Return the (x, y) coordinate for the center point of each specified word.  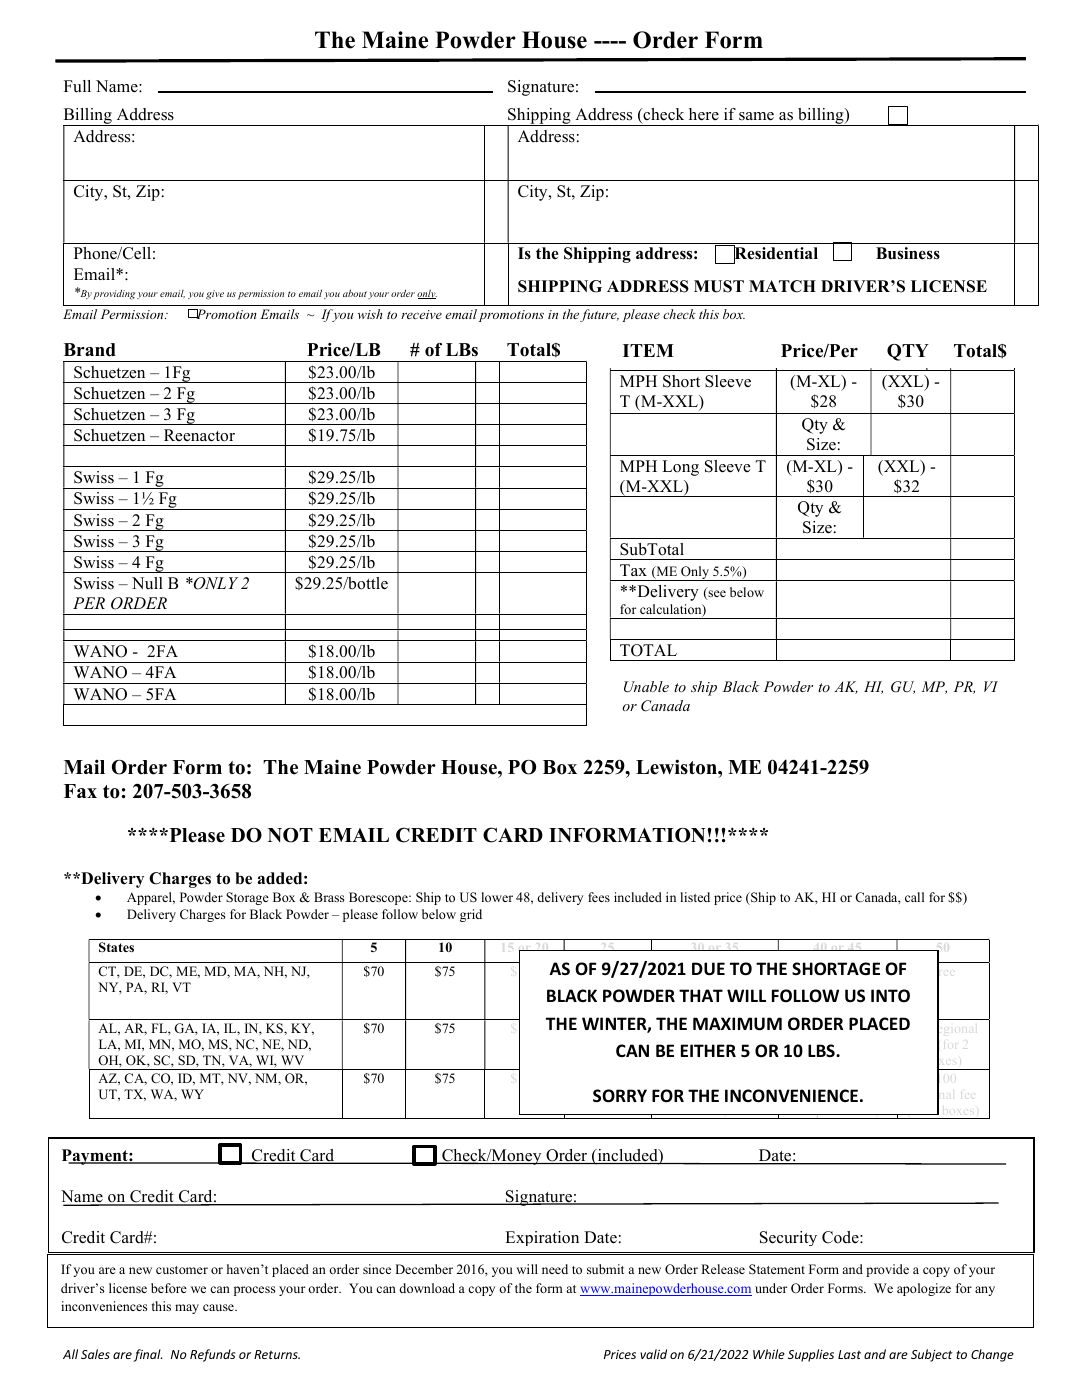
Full (77, 86)
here (704, 114)
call (914, 897)
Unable (646, 687)
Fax (80, 791)
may (187, 1309)
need (555, 1269)
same (756, 116)
